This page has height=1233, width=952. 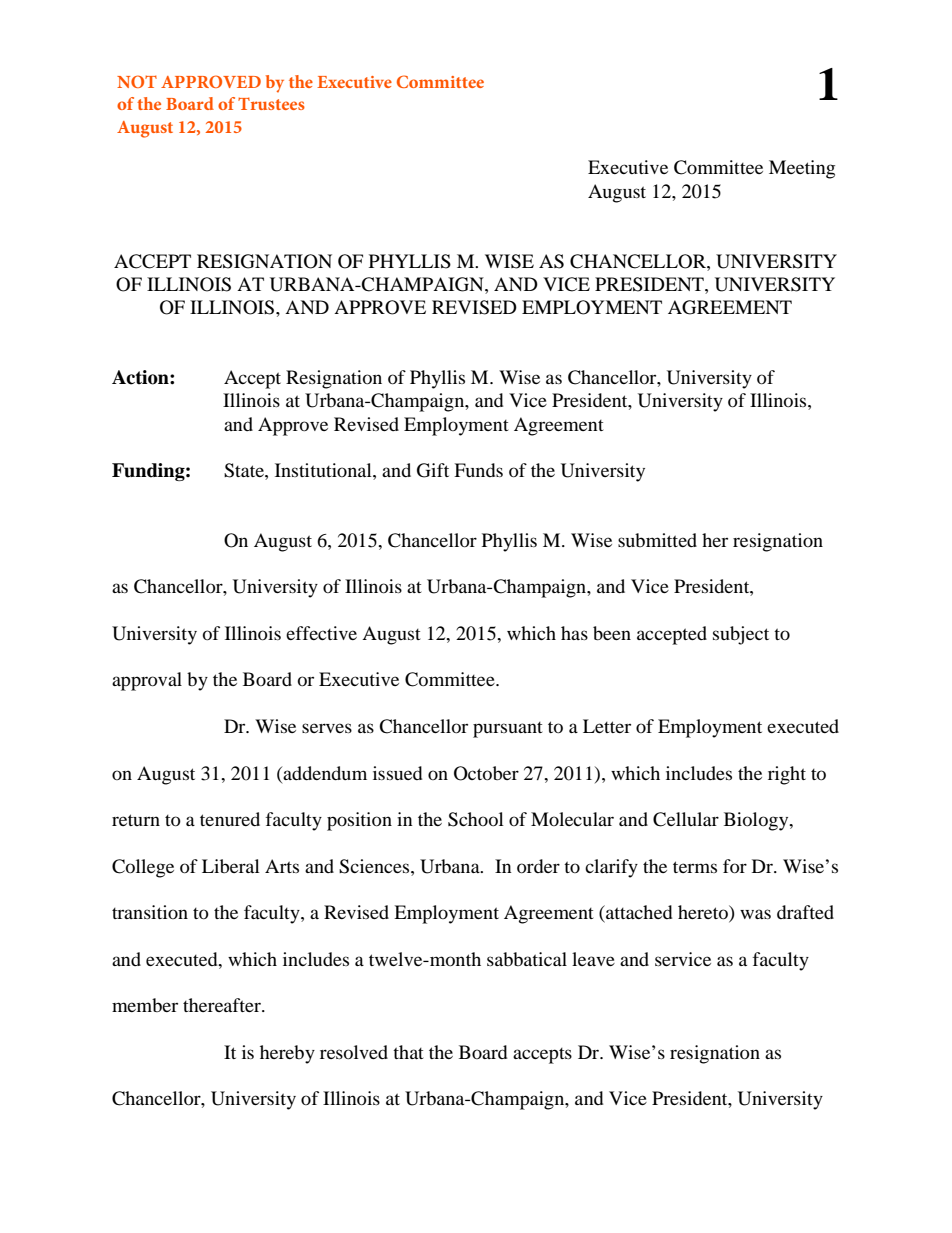 I want to click on tenured, so click(x=230, y=819).
